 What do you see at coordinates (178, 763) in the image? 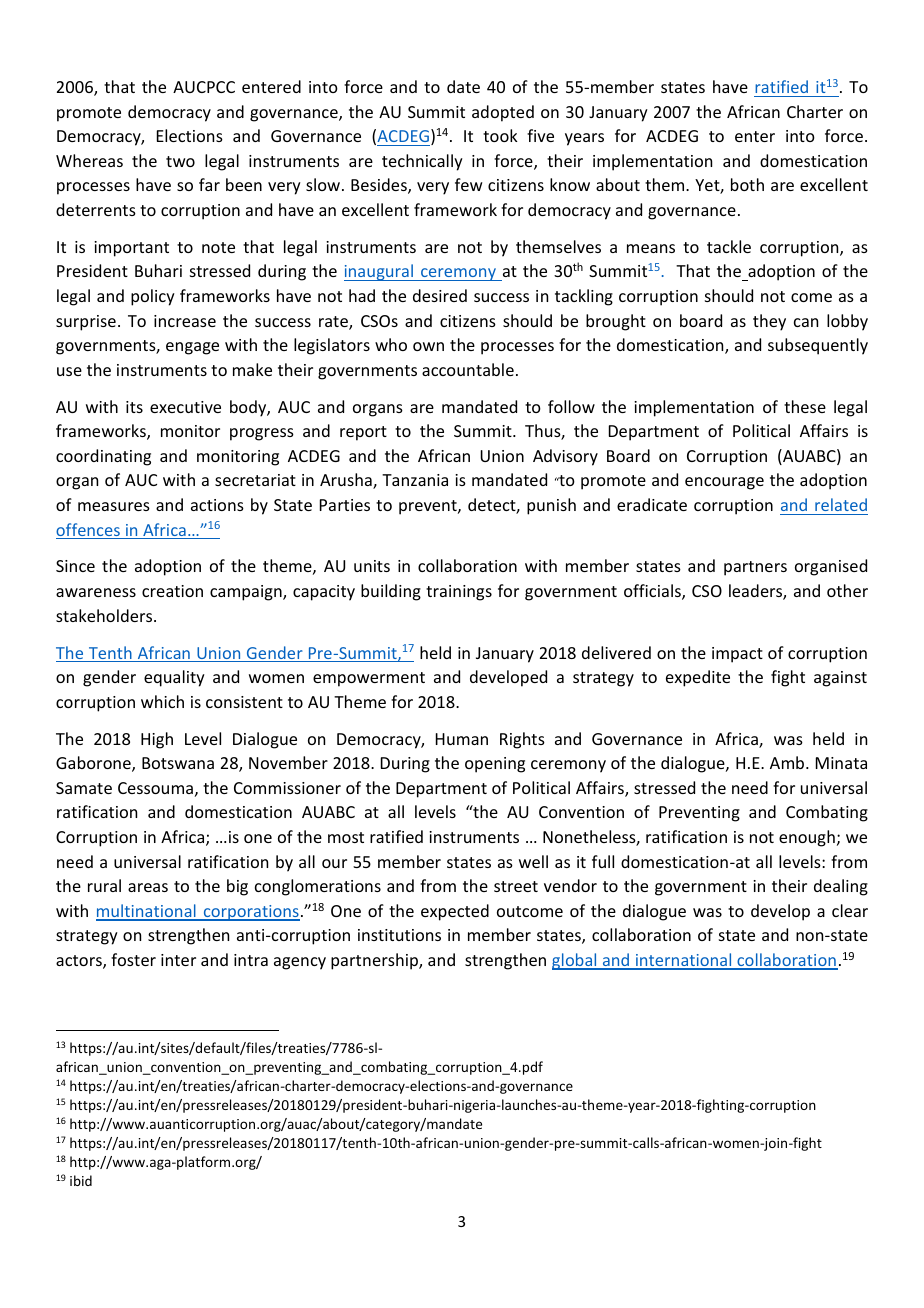
I see `Botswana` at bounding box center [178, 763].
